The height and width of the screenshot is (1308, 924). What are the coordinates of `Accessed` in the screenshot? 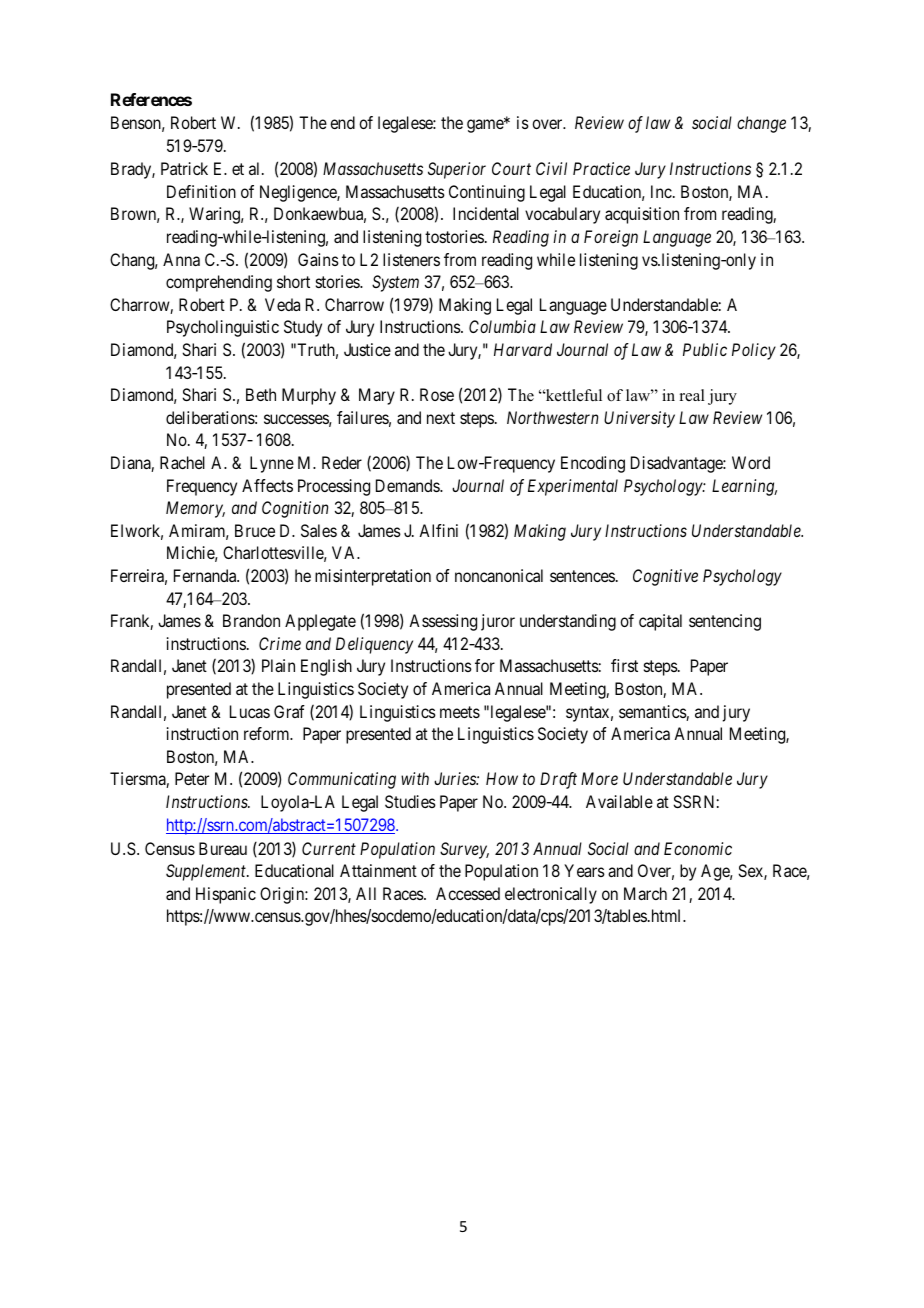 It's located at (468, 893).
